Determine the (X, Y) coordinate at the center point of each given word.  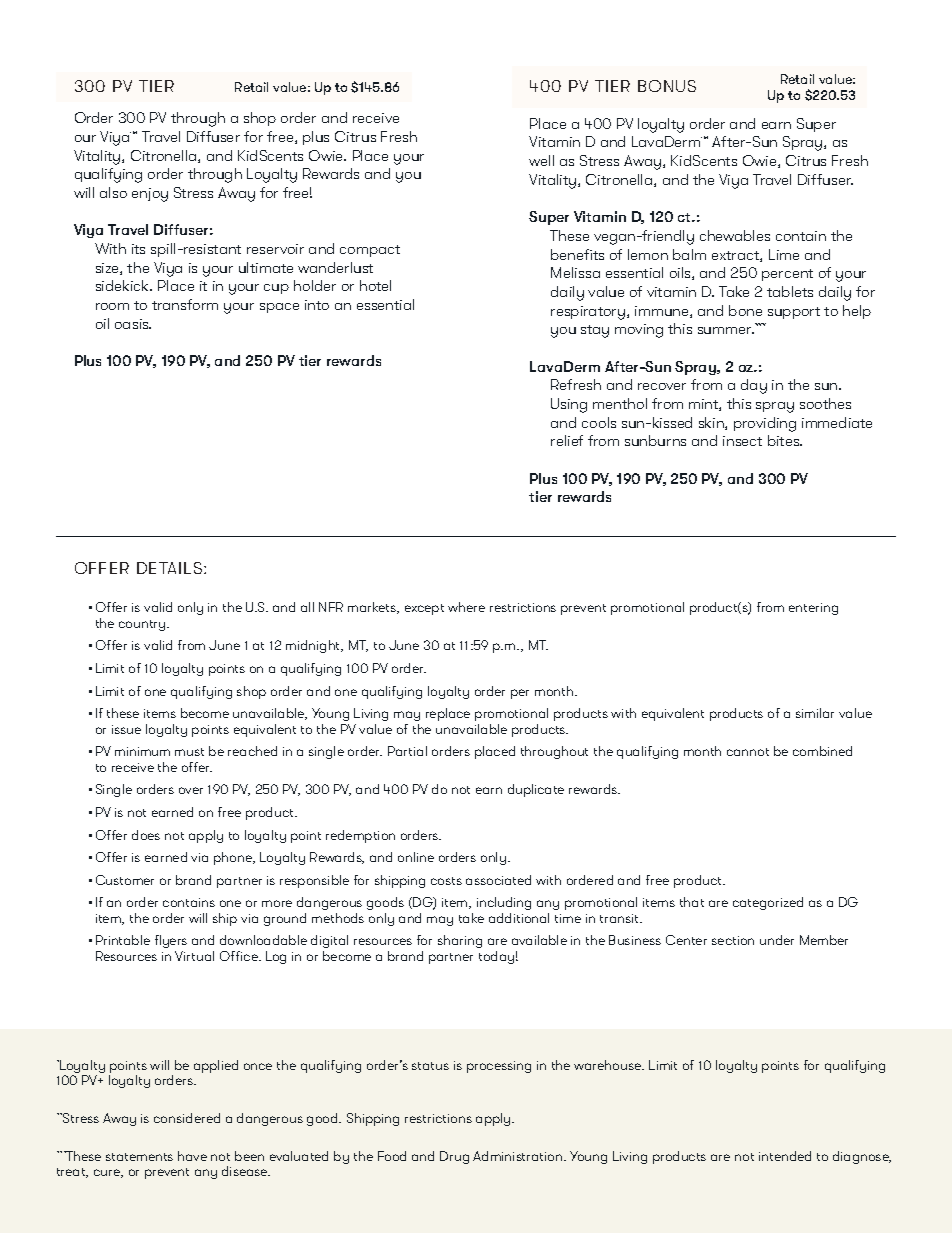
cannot (748, 752)
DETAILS (171, 568)
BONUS (667, 86)
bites (785, 440)
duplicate (536, 790)
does (146, 835)
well (541, 160)
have (192, 1156)
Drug (454, 1157)
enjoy (150, 195)
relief (567, 440)
